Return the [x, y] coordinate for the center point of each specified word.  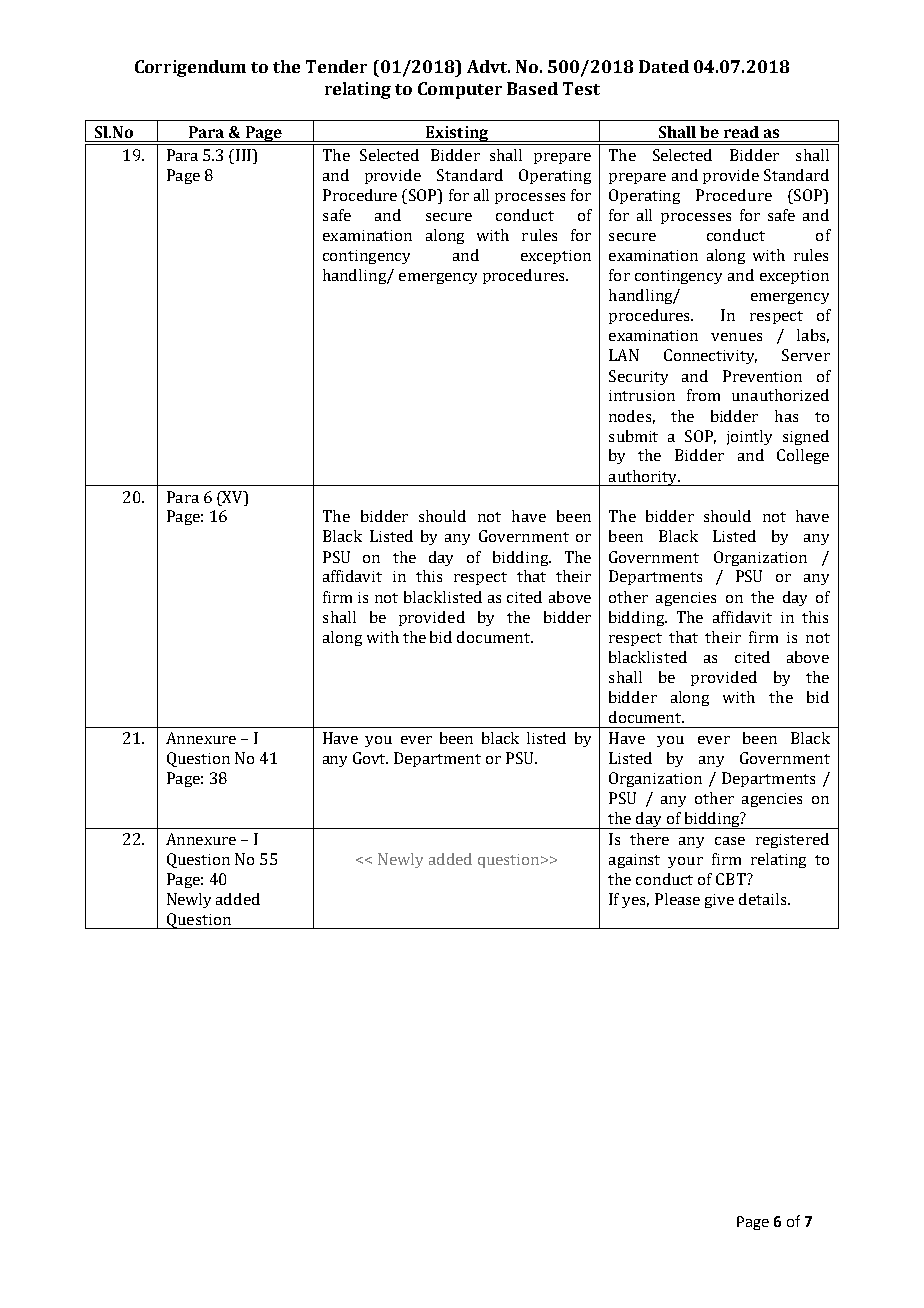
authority [642, 478]
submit [633, 436]
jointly [749, 437]
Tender [336, 66]
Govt [370, 758]
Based [532, 88]
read [741, 132]
